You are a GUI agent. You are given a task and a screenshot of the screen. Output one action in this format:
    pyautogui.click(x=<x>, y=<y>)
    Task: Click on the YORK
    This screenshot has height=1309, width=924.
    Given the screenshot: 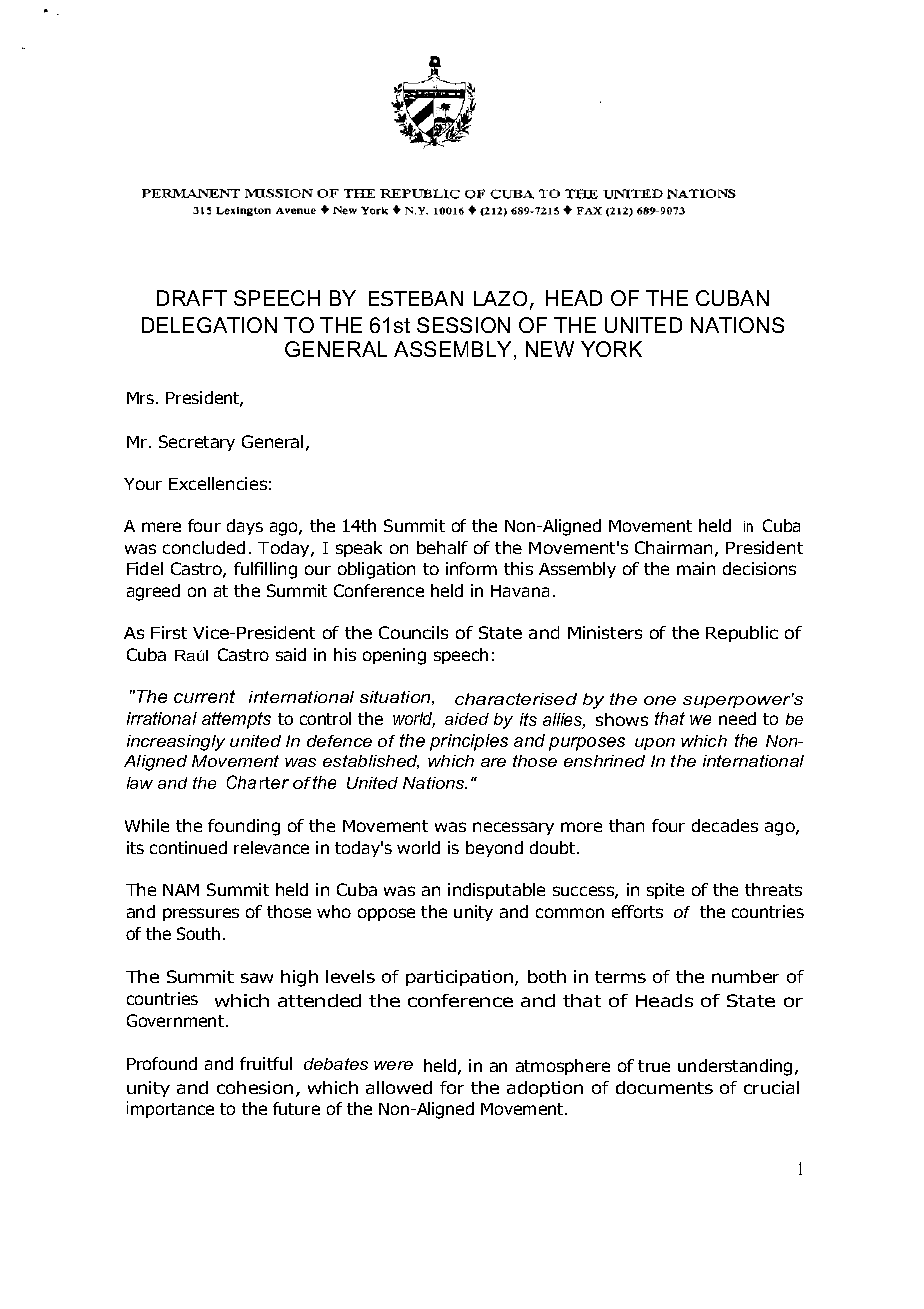 What is the action you would take?
    pyautogui.click(x=611, y=349)
